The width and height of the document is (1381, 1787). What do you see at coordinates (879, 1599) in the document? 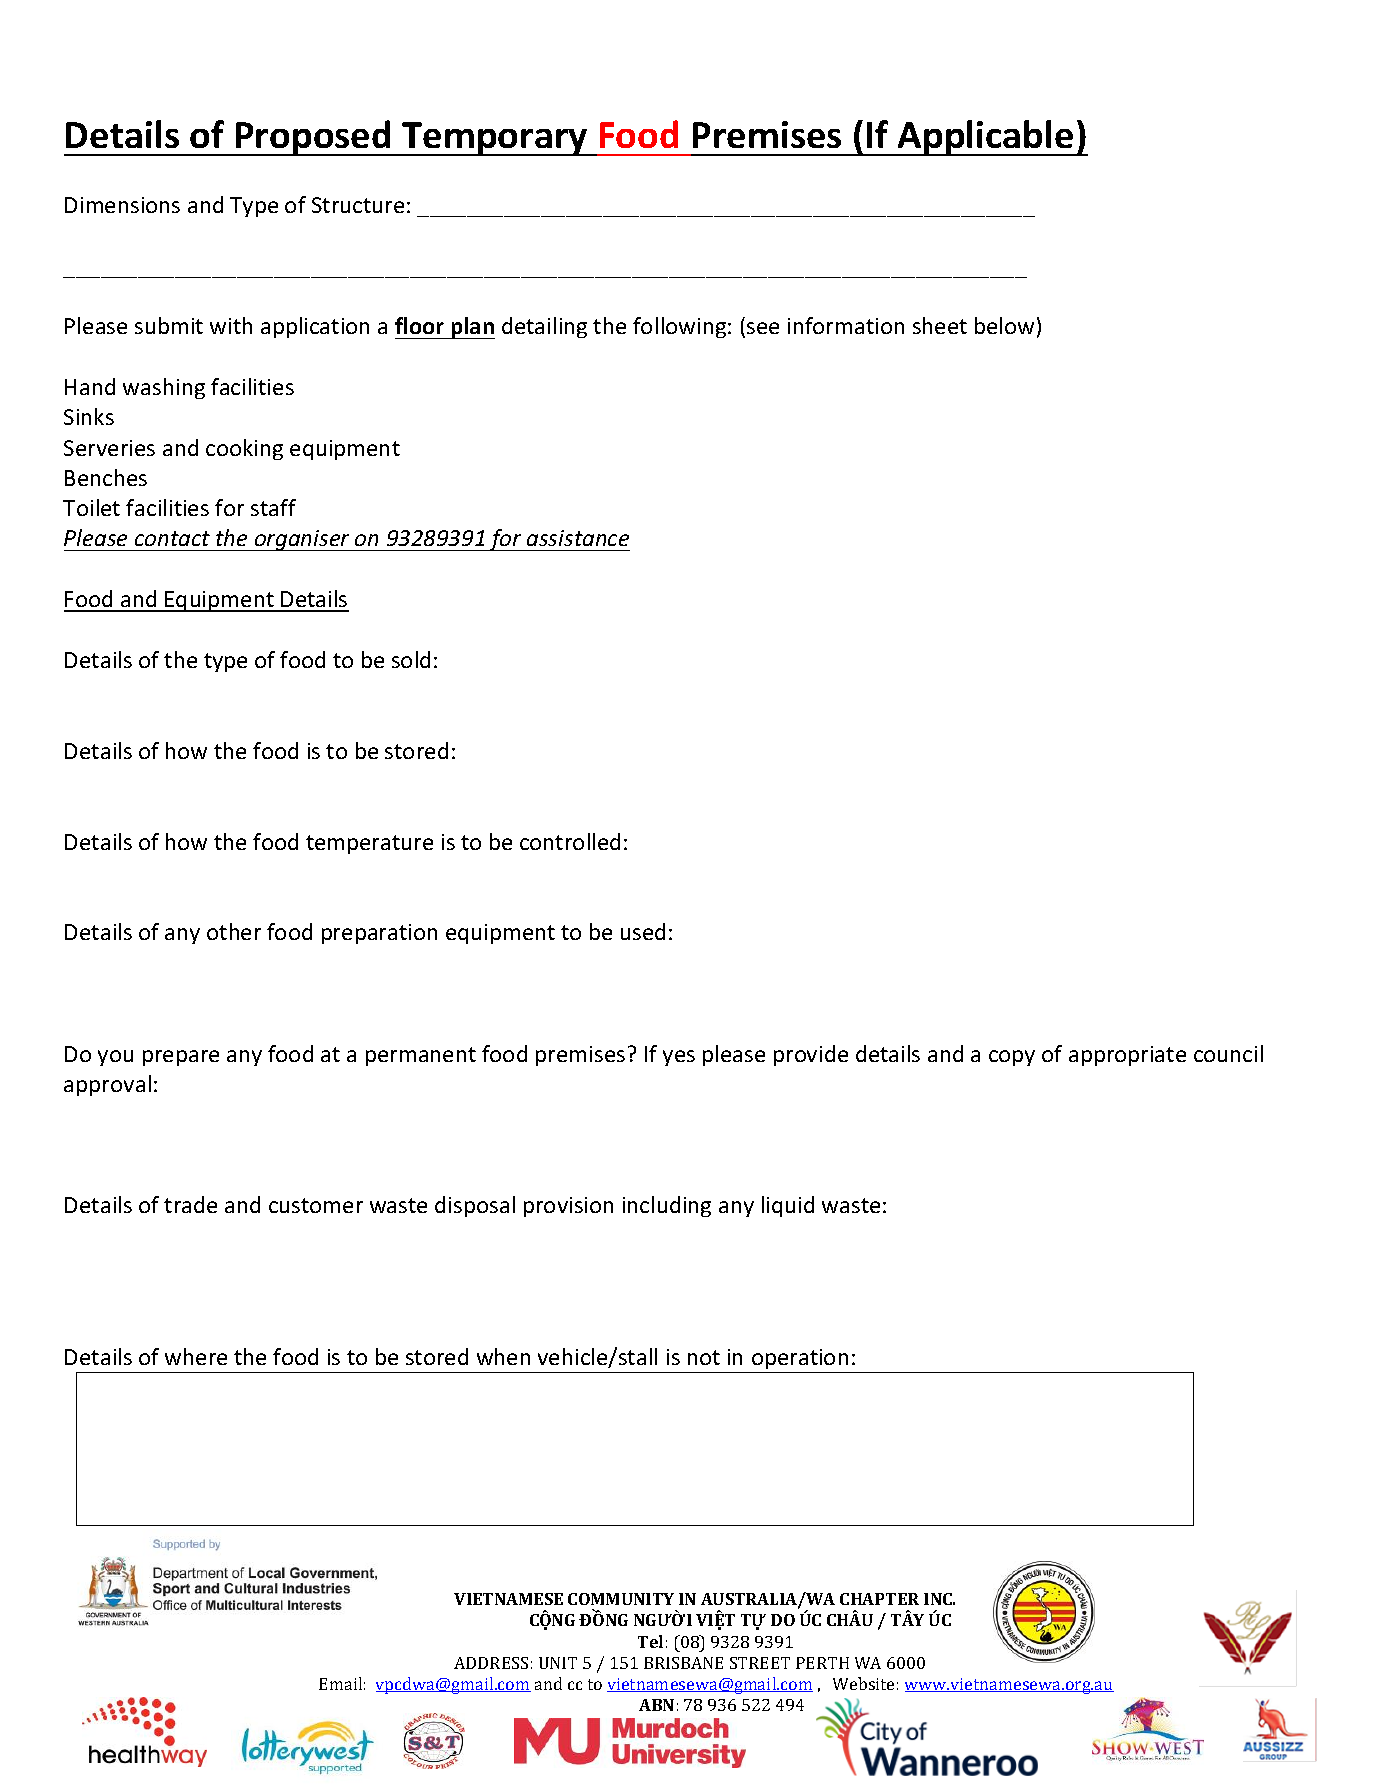
I see `CHAPTER` at bounding box center [879, 1599].
